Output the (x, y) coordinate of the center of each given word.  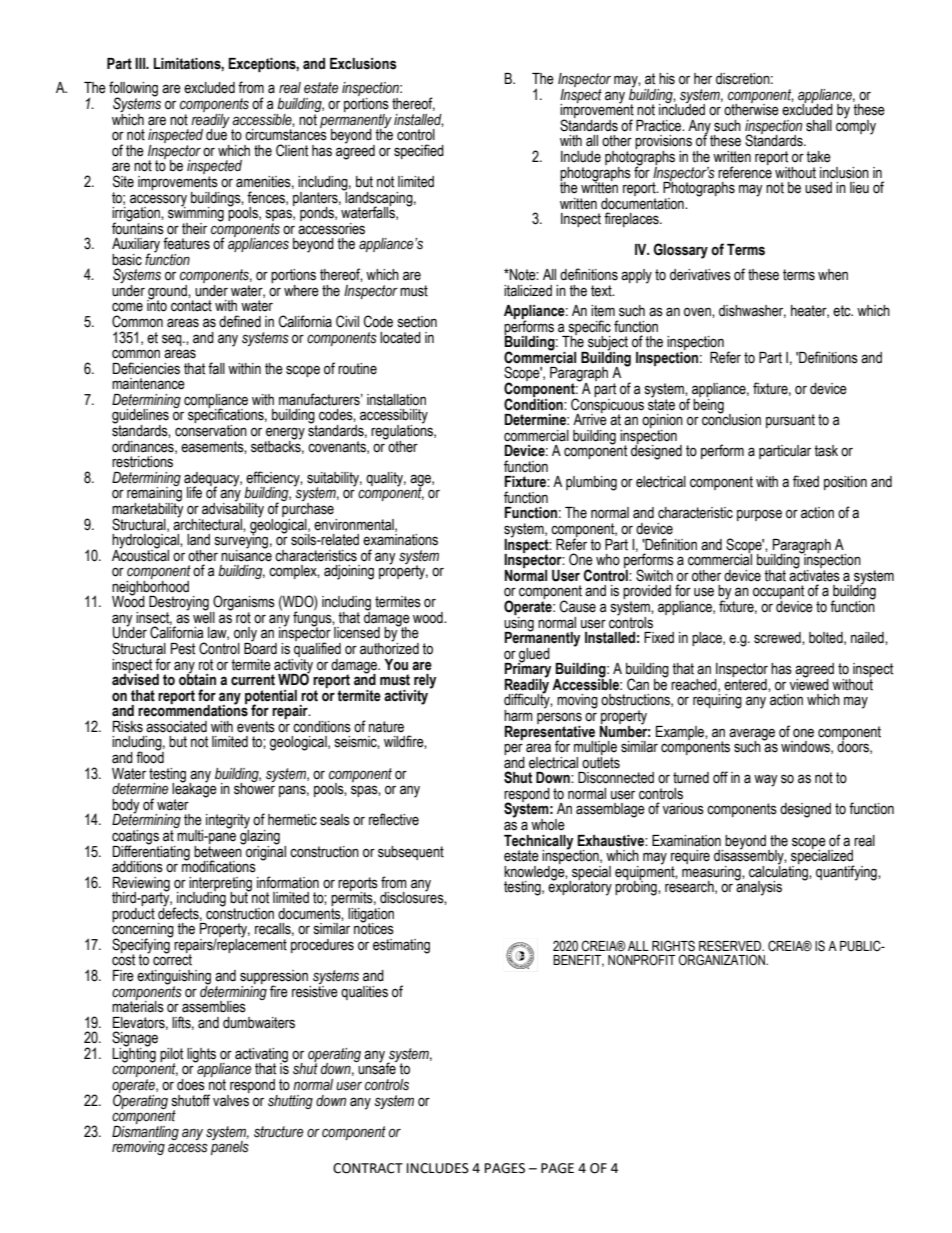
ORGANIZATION (723, 960)
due (216, 134)
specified (419, 151)
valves (231, 1099)
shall (819, 126)
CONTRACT (368, 1168)
